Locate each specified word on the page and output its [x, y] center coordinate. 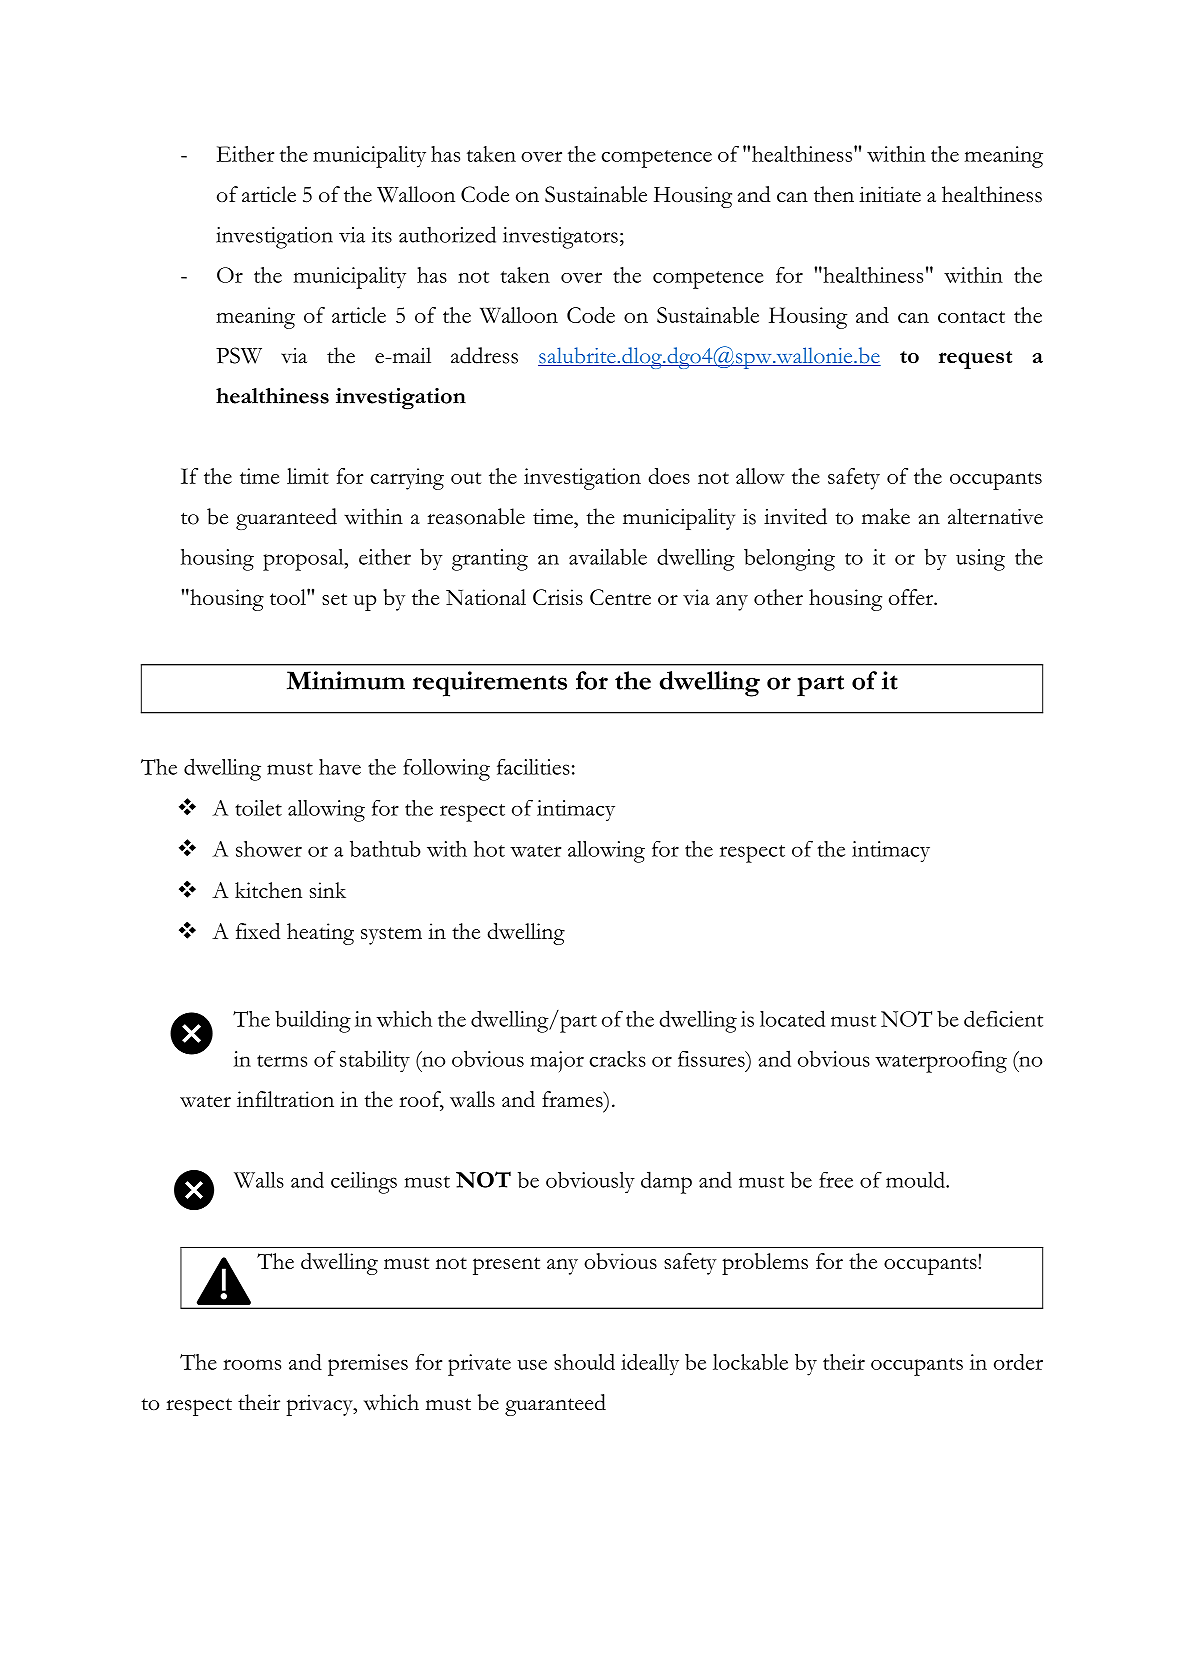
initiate [890, 194]
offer [912, 597]
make [886, 516]
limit [308, 476]
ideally [650, 1365]
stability [375, 1062]
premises [368, 1365]
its [382, 235]
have [340, 767]
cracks [617, 1059]
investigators [560, 238]
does [669, 476]
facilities [533, 766]
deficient [1003, 1018]
